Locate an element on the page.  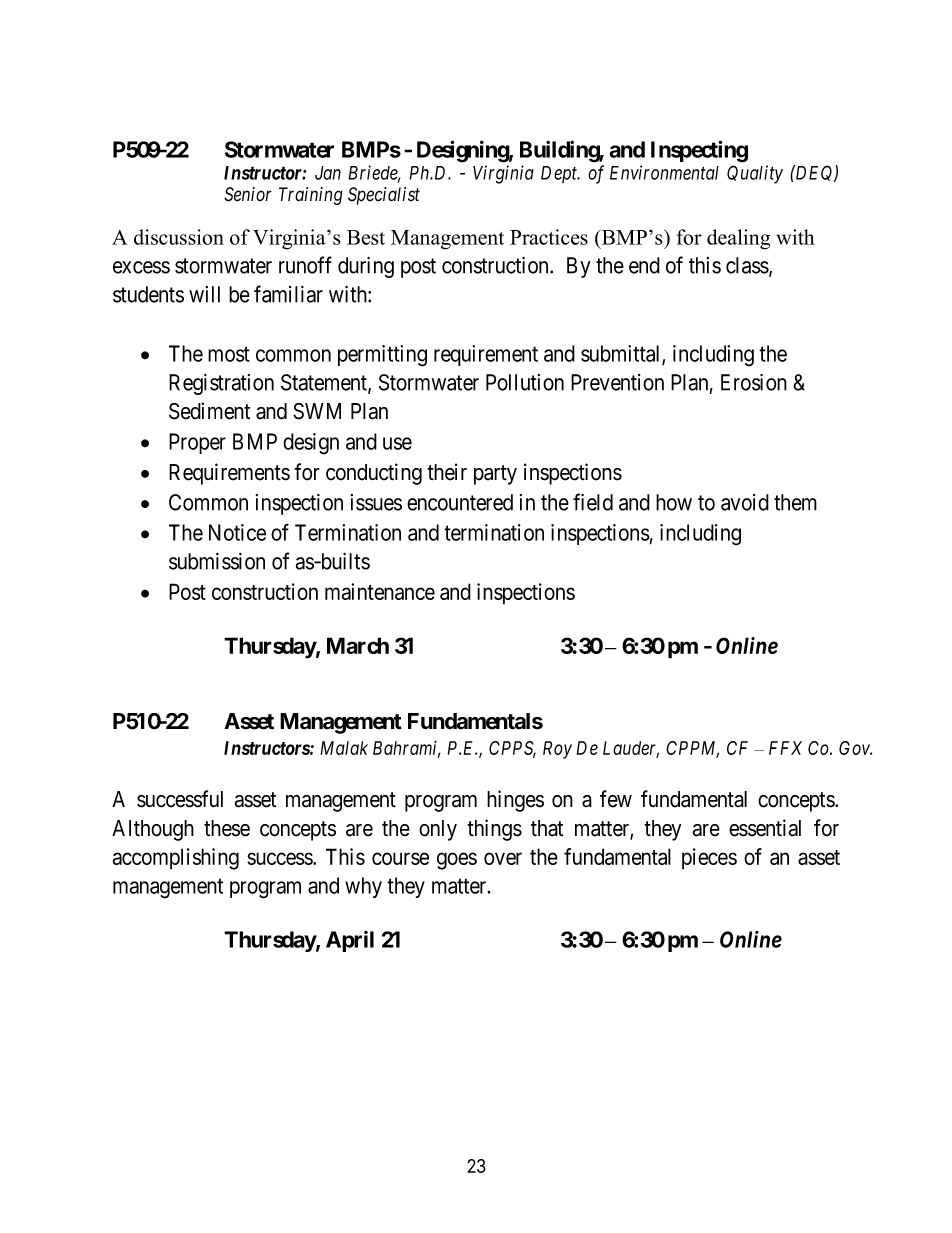
Specialist is located at coordinates (384, 196).
